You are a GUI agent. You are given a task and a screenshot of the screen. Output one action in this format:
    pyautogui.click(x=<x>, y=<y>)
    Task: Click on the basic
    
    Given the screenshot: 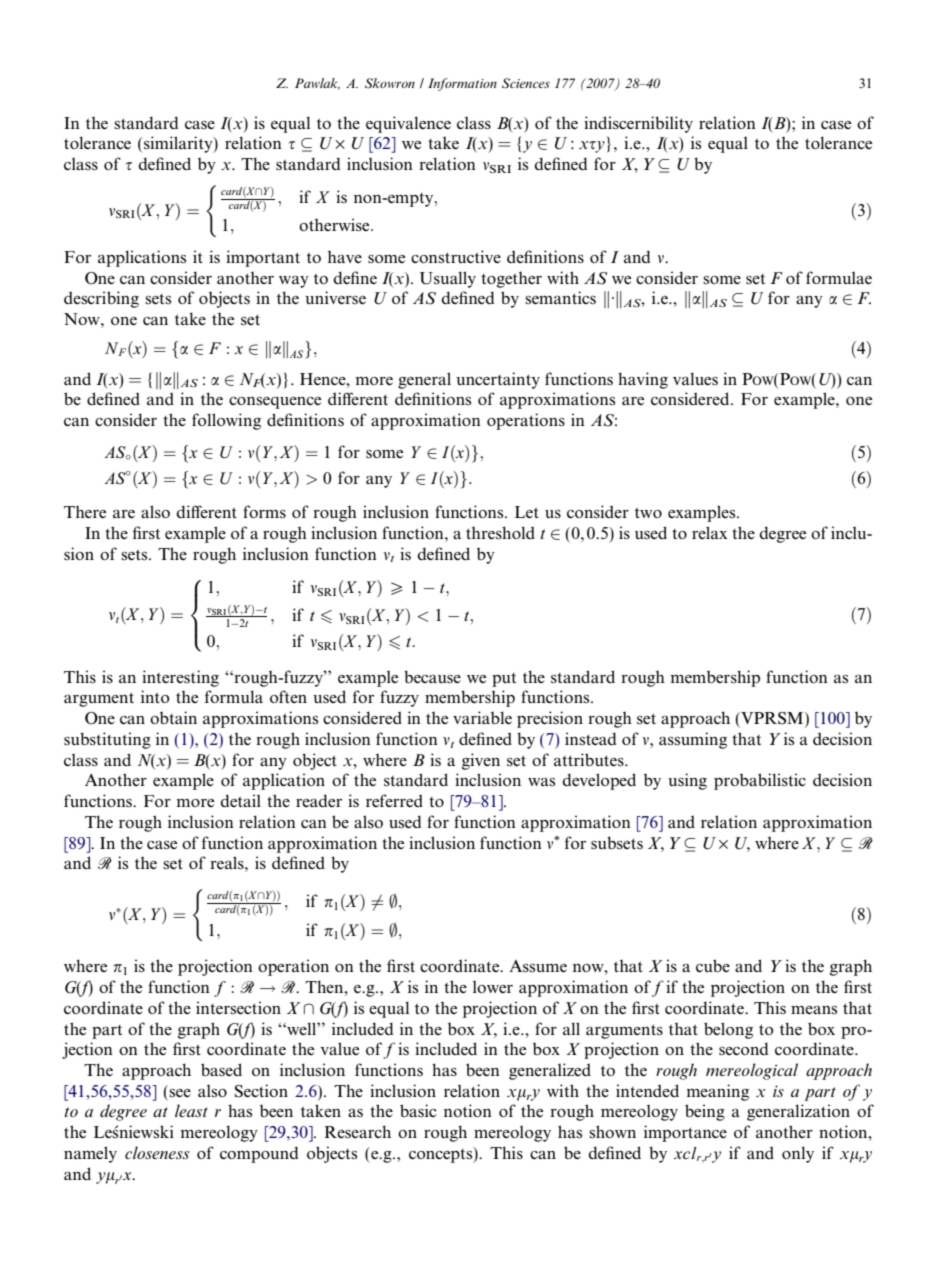 What is the action you would take?
    pyautogui.click(x=418, y=1110)
